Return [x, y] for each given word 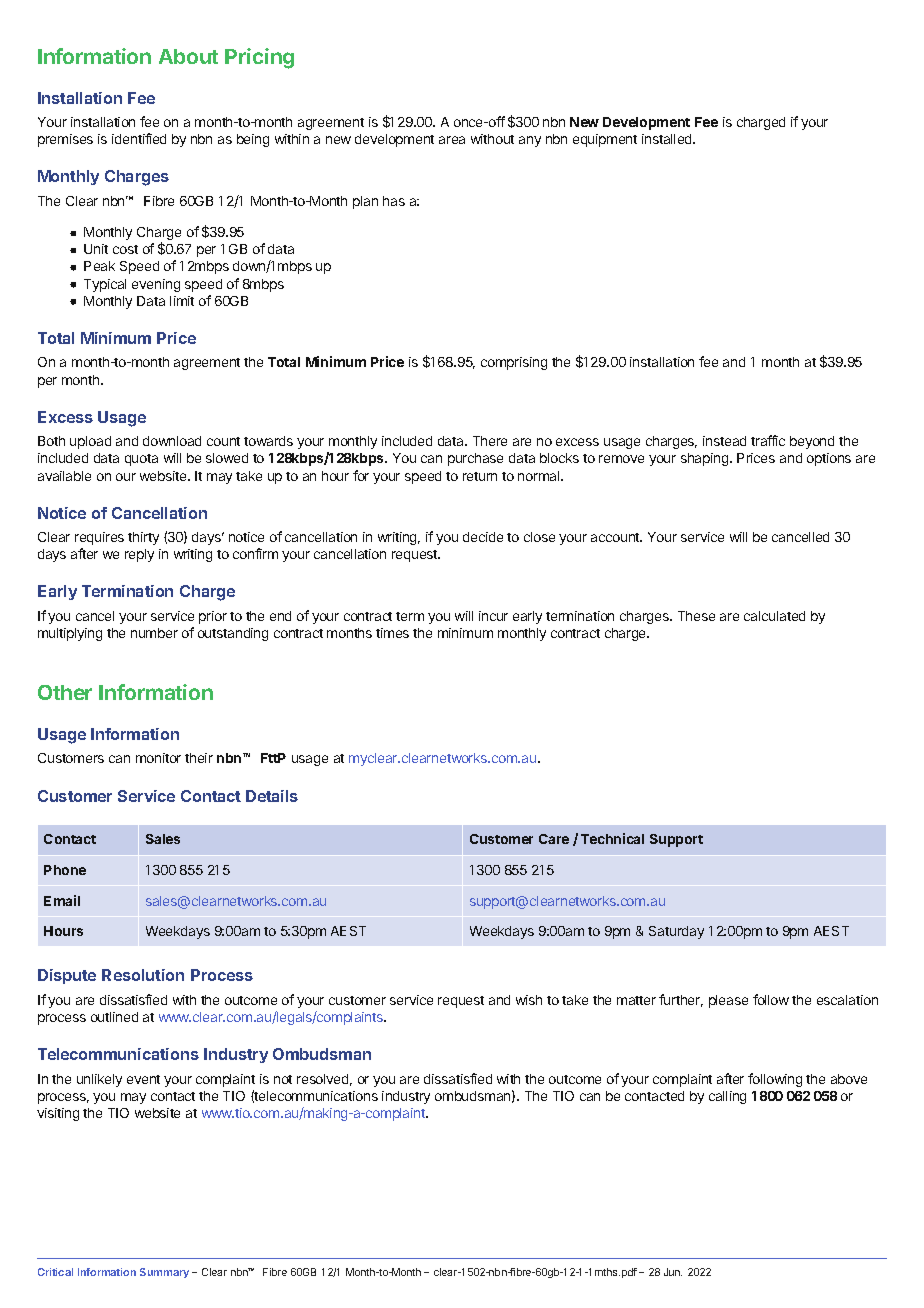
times [392, 633]
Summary [164, 1273]
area [452, 140]
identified [139, 138]
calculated [774, 616]
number [154, 633]
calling [727, 1097]
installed [668, 139]
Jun [673, 1272]
